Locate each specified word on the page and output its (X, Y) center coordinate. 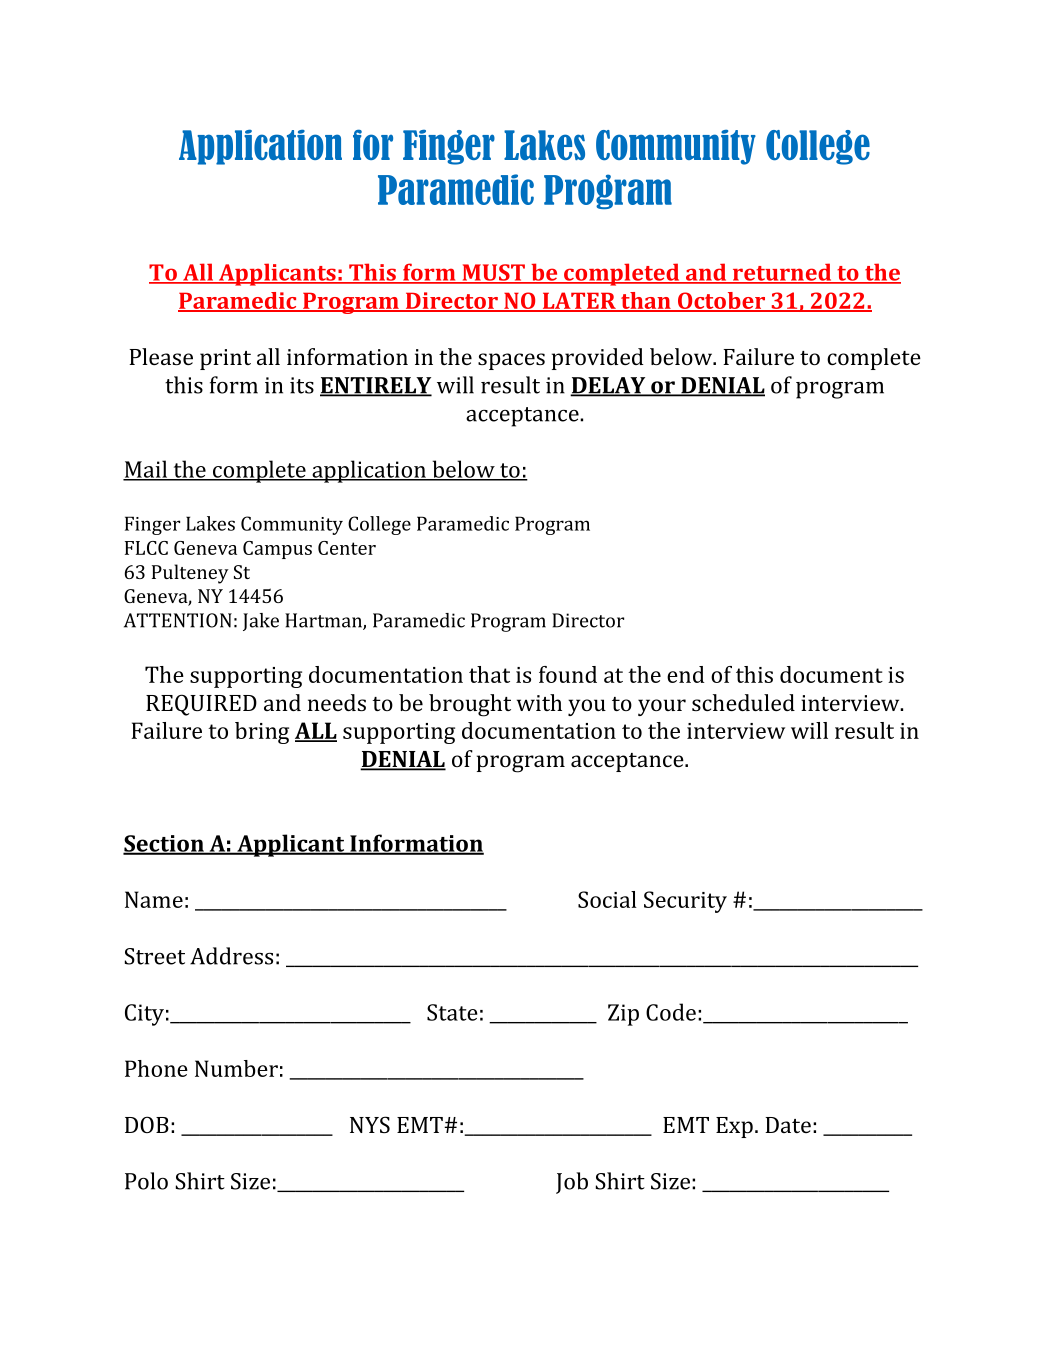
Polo (146, 1181)
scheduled (743, 702)
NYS (370, 1124)
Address (231, 956)
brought (470, 705)
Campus (277, 550)
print (225, 359)
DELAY (609, 386)
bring (262, 733)
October (722, 302)
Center (347, 548)
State (452, 1012)
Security (685, 902)
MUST (493, 273)
